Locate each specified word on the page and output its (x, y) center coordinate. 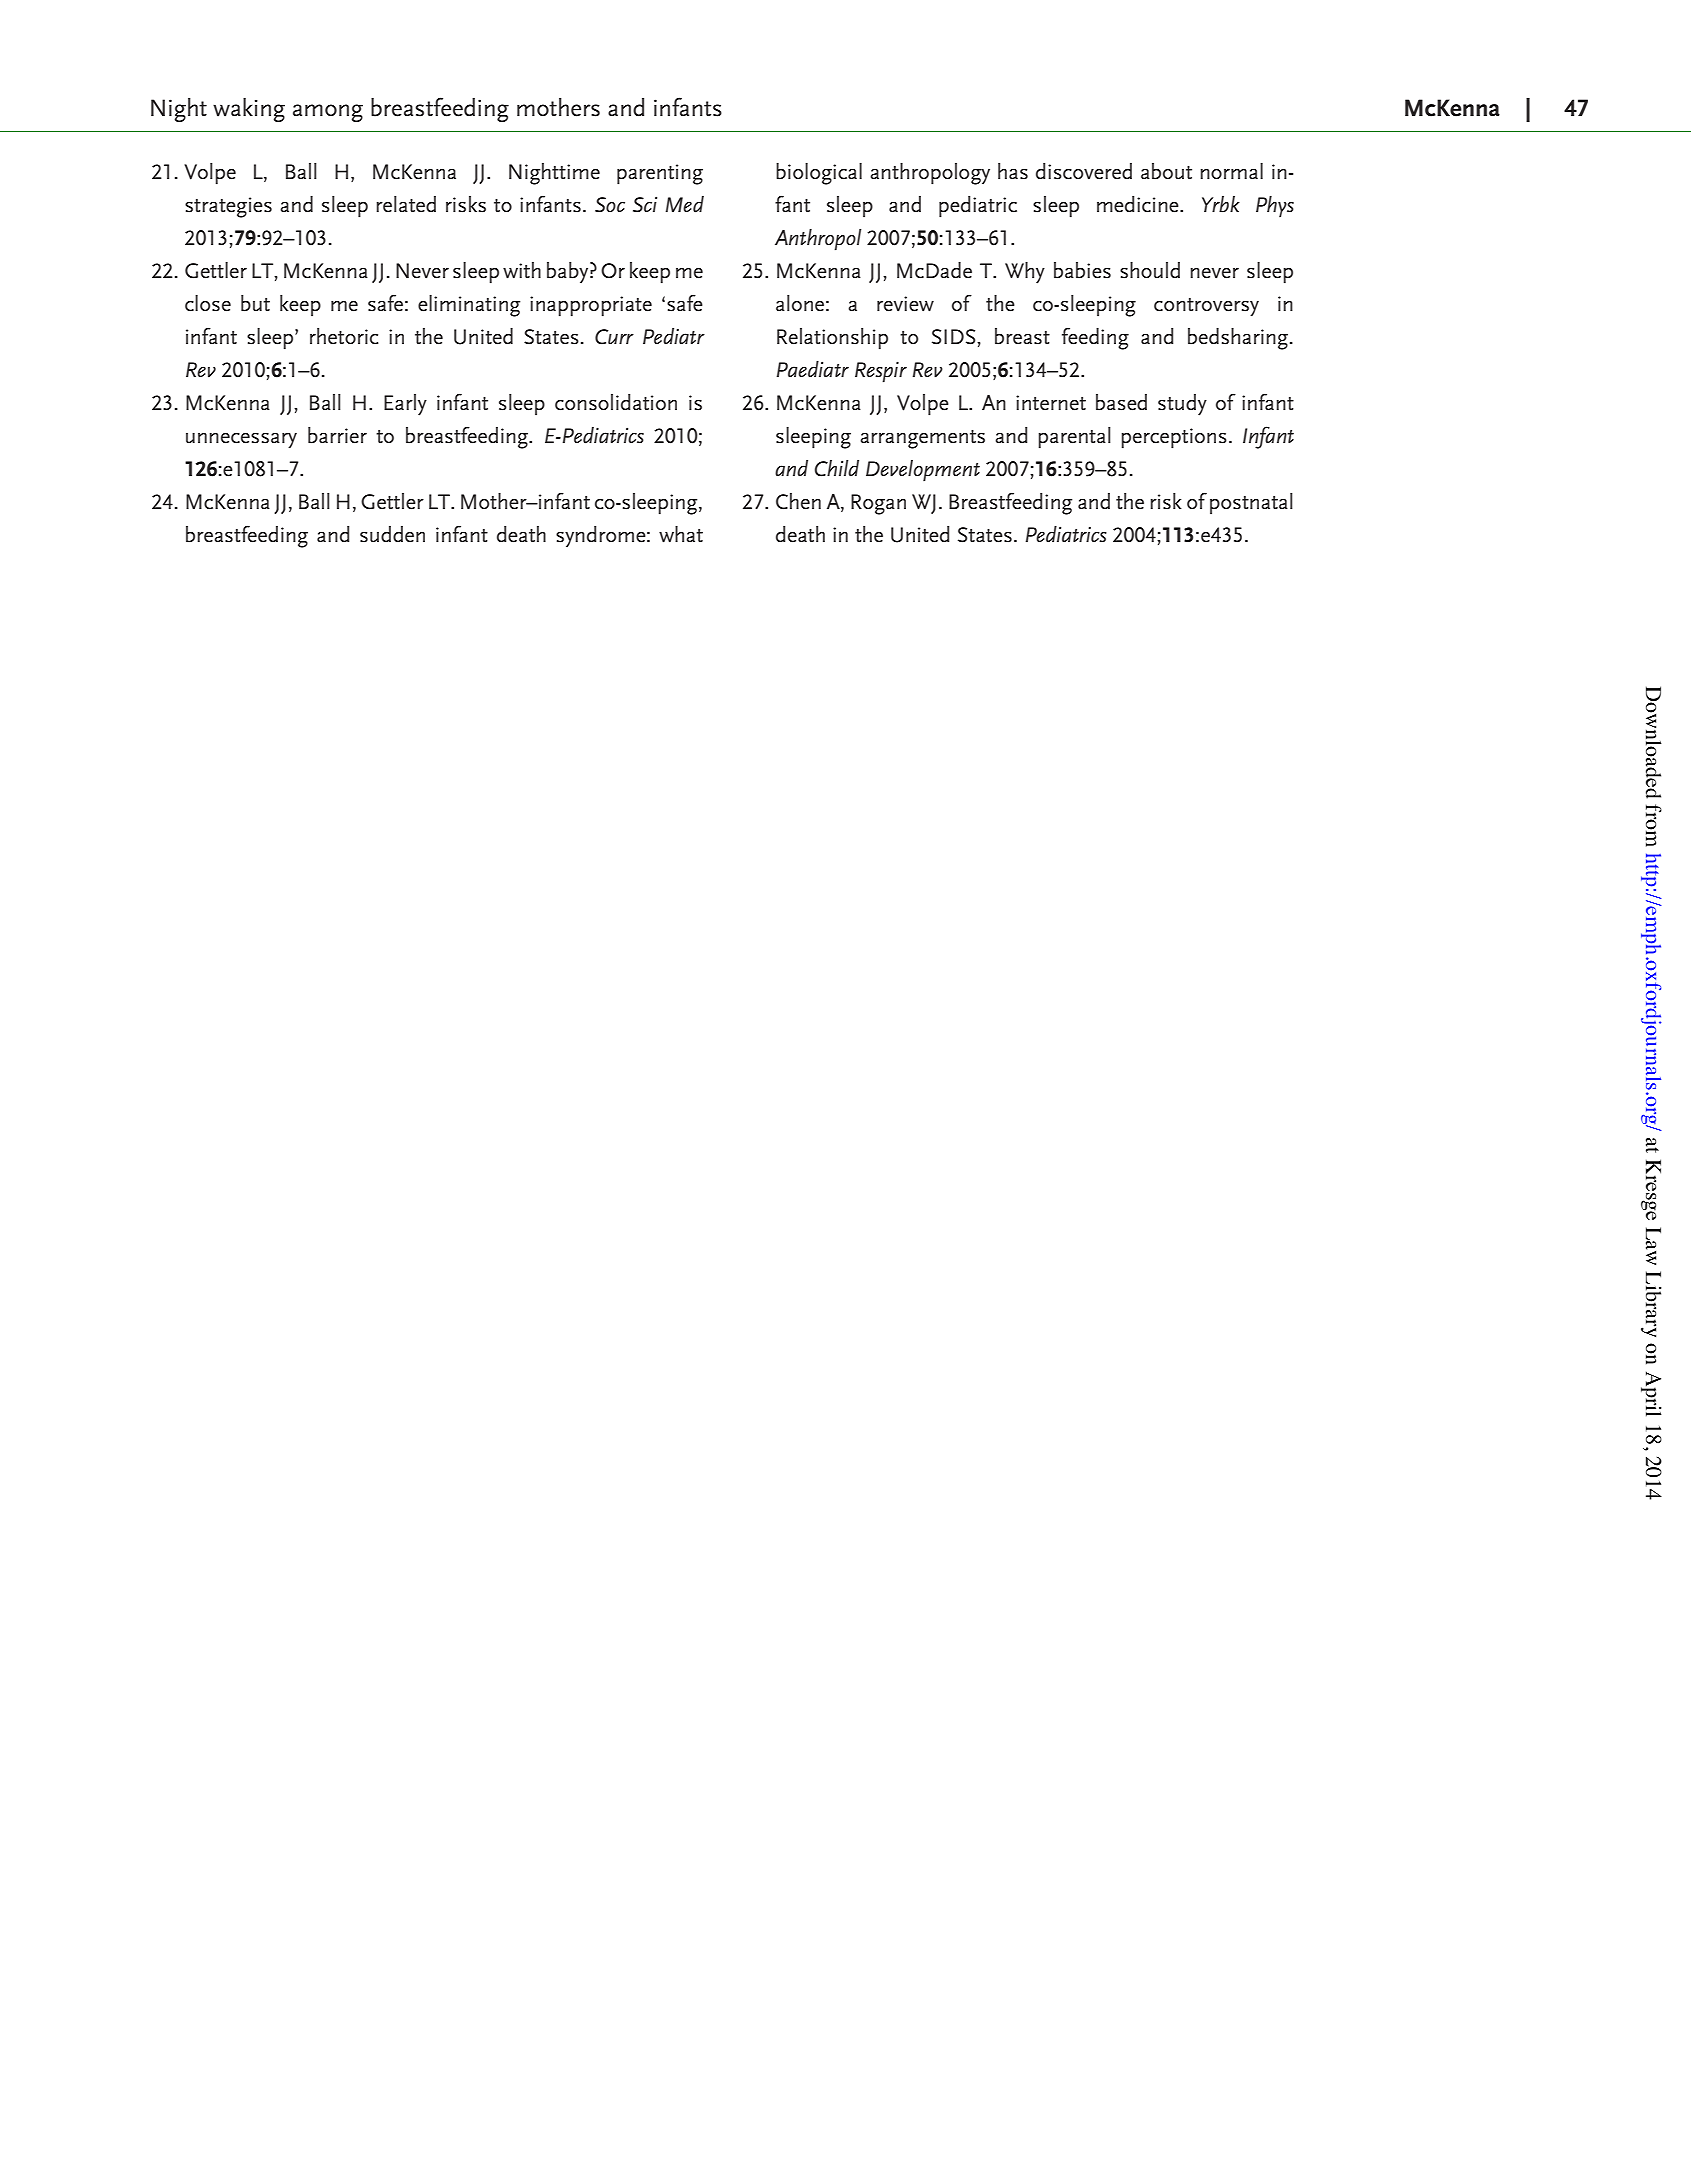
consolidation (616, 402)
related (406, 204)
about (1166, 171)
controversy (1206, 307)
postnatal (1251, 503)
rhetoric (344, 336)
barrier (337, 435)
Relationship (832, 339)
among (328, 113)
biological (819, 174)
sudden (392, 534)
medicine (1139, 204)
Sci (645, 204)
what (681, 534)
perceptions (1174, 438)
